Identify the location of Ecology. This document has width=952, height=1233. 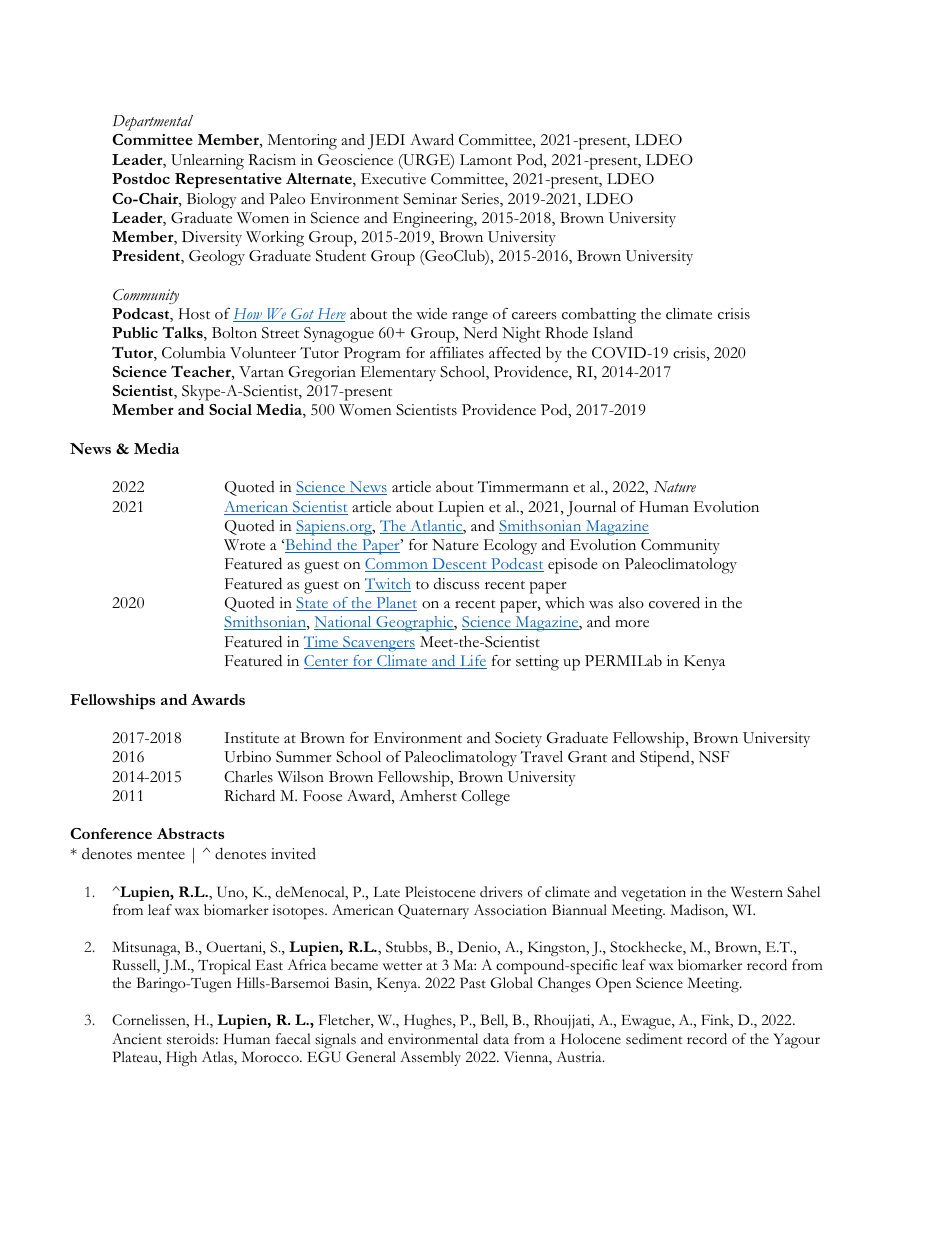
(510, 547).
